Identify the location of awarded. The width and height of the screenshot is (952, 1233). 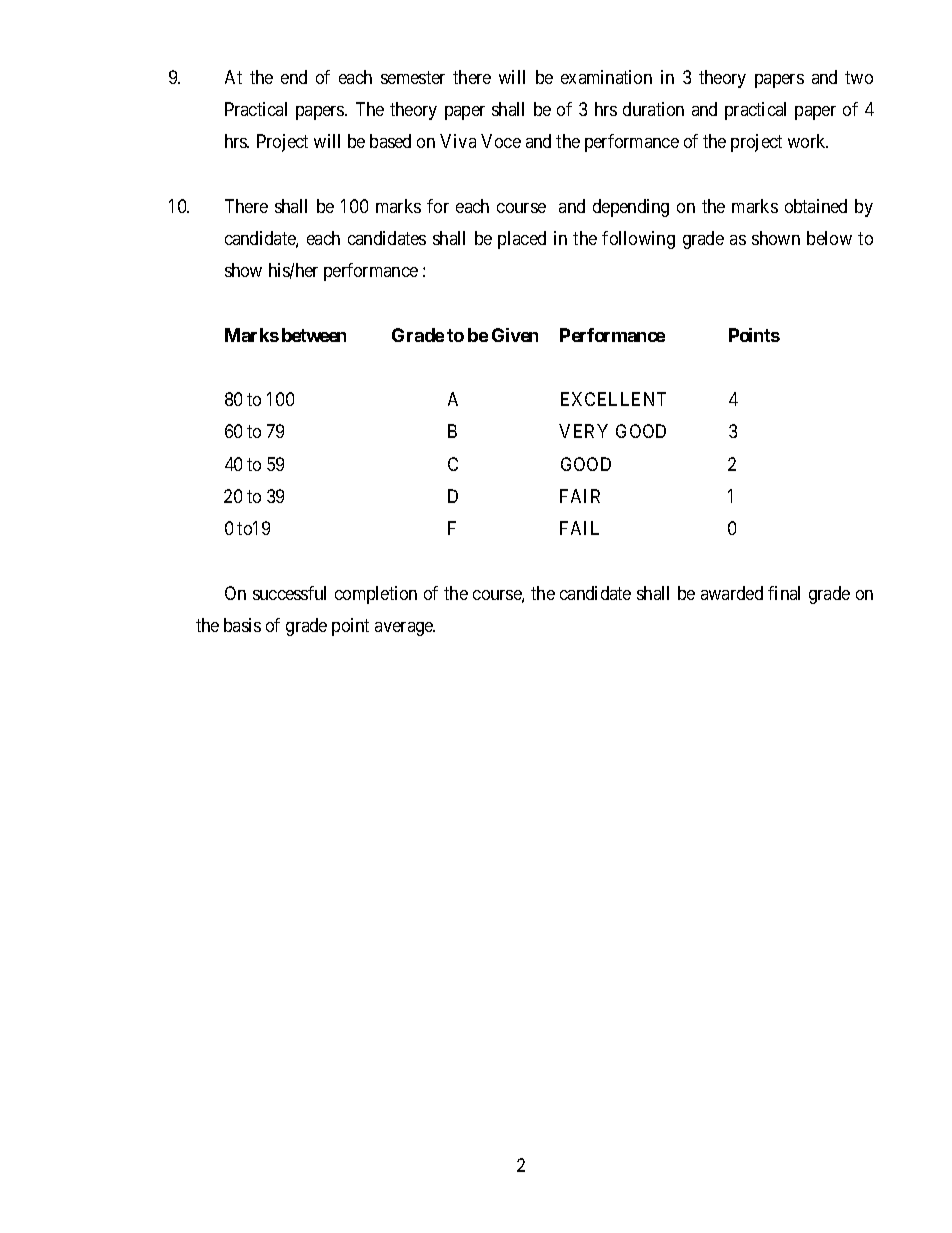
(732, 593).
